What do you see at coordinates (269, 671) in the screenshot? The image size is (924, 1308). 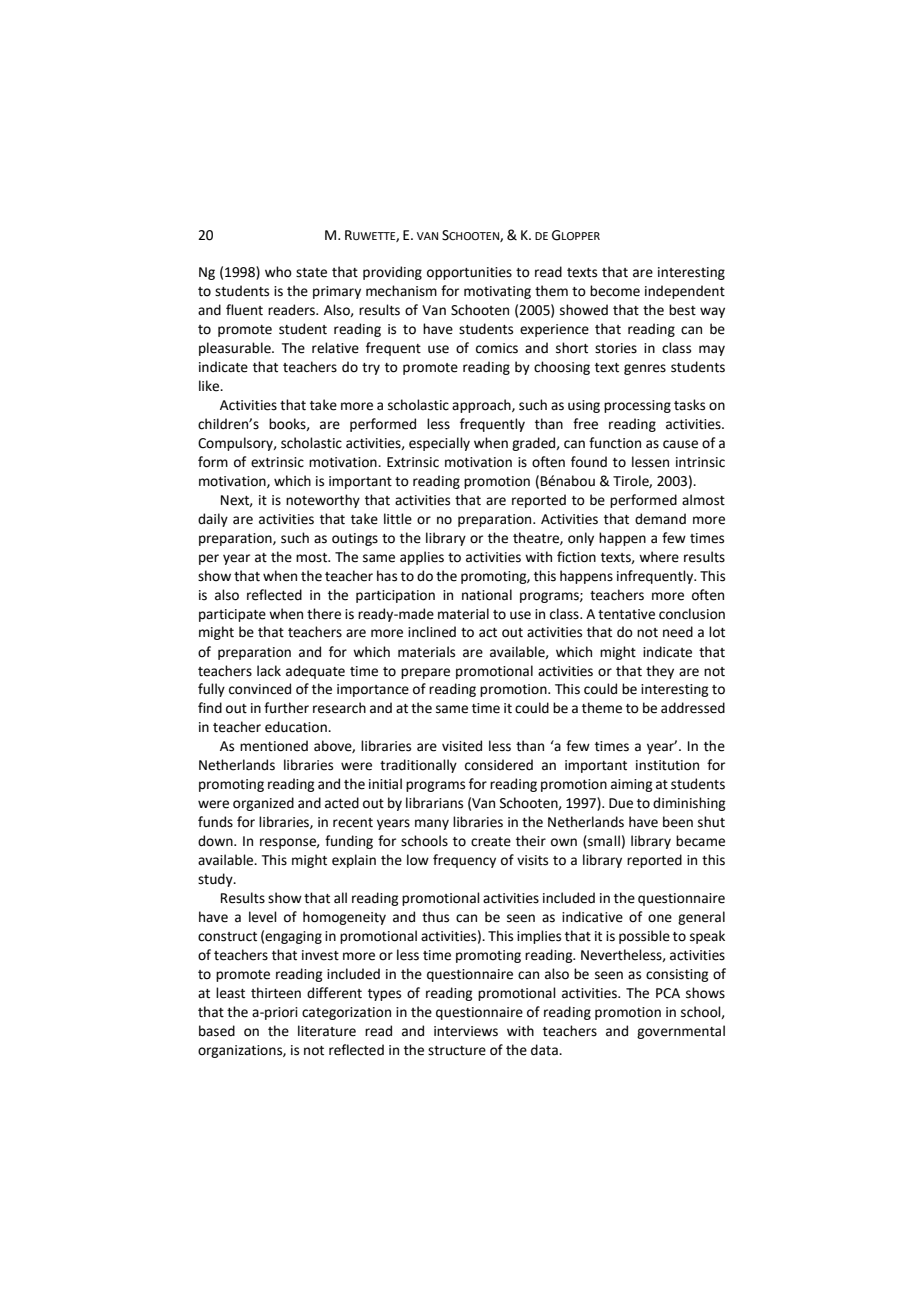 I see `lack` at bounding box center [269, 671].
